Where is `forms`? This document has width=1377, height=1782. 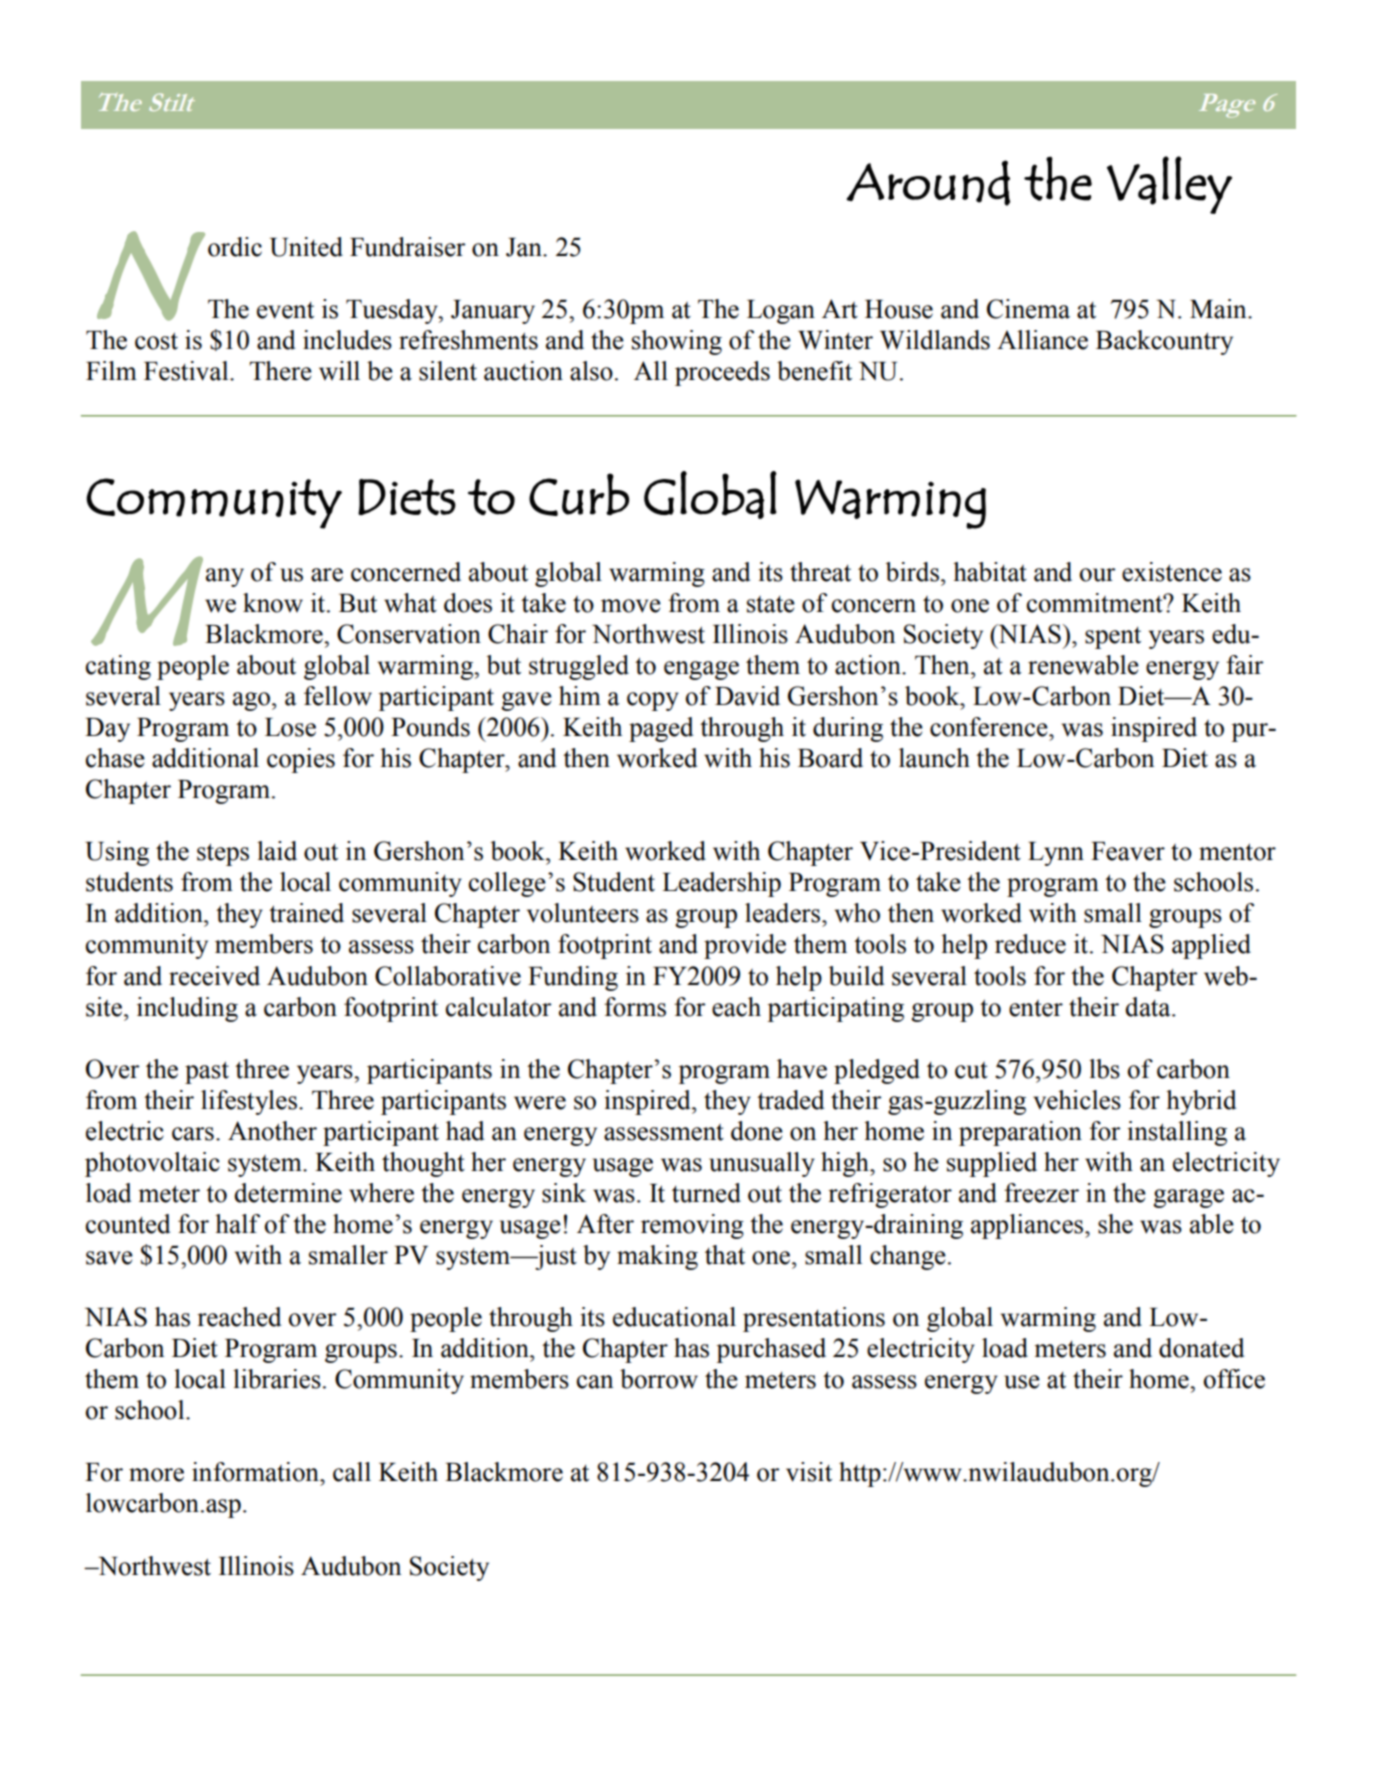
forms is located at coordinates (635, 1007).
